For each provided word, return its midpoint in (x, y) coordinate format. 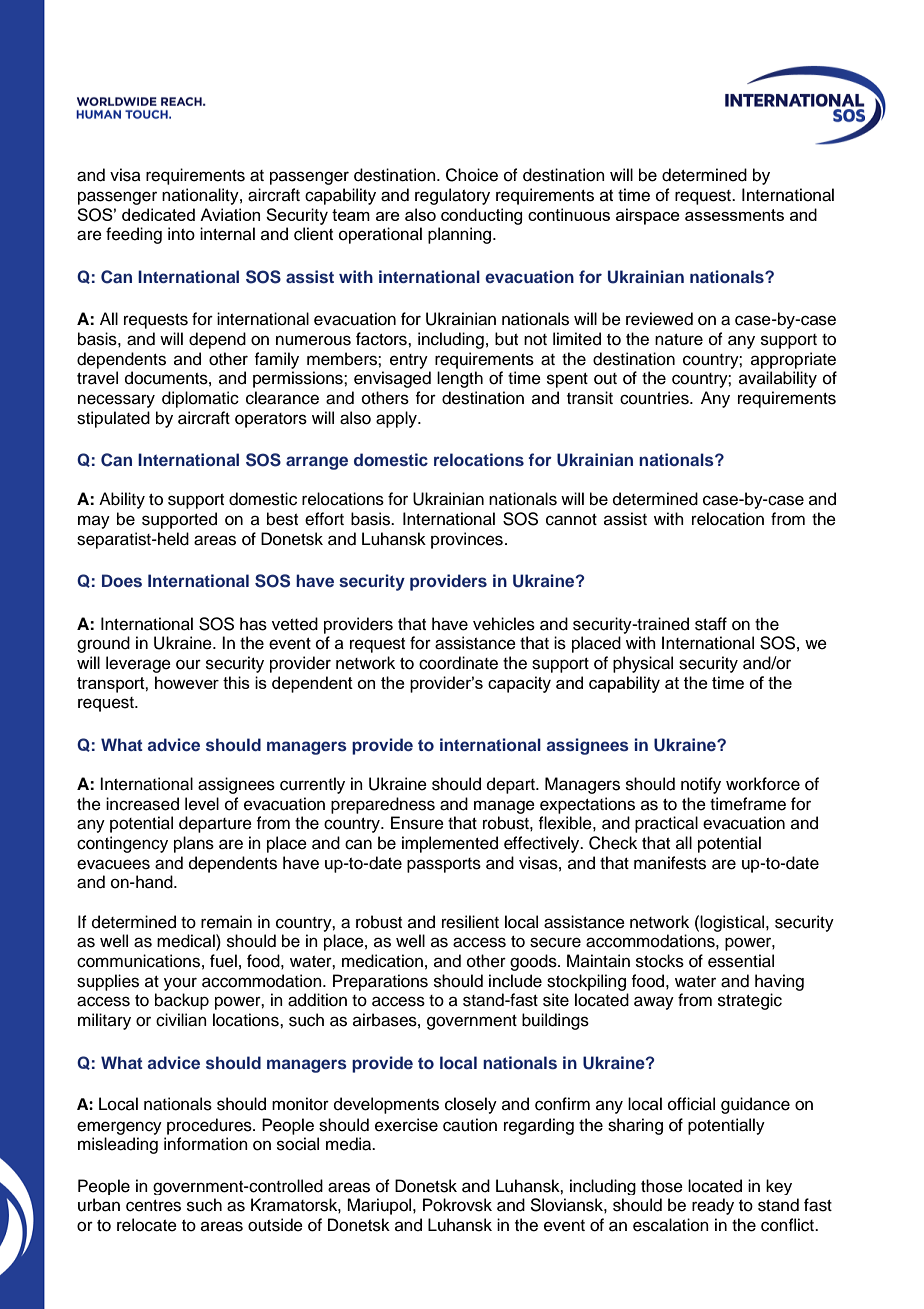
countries (655, 398)
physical (643, 664)
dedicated (158, 214)
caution (470, 1125)
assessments (734, 215)
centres (153, 1206)
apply (397, 419)
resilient (470, 922)
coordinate (458, 663)
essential (741, 961)
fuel (223, 961)
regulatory (452, 196)
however (187, 682)
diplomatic (200, 399)
